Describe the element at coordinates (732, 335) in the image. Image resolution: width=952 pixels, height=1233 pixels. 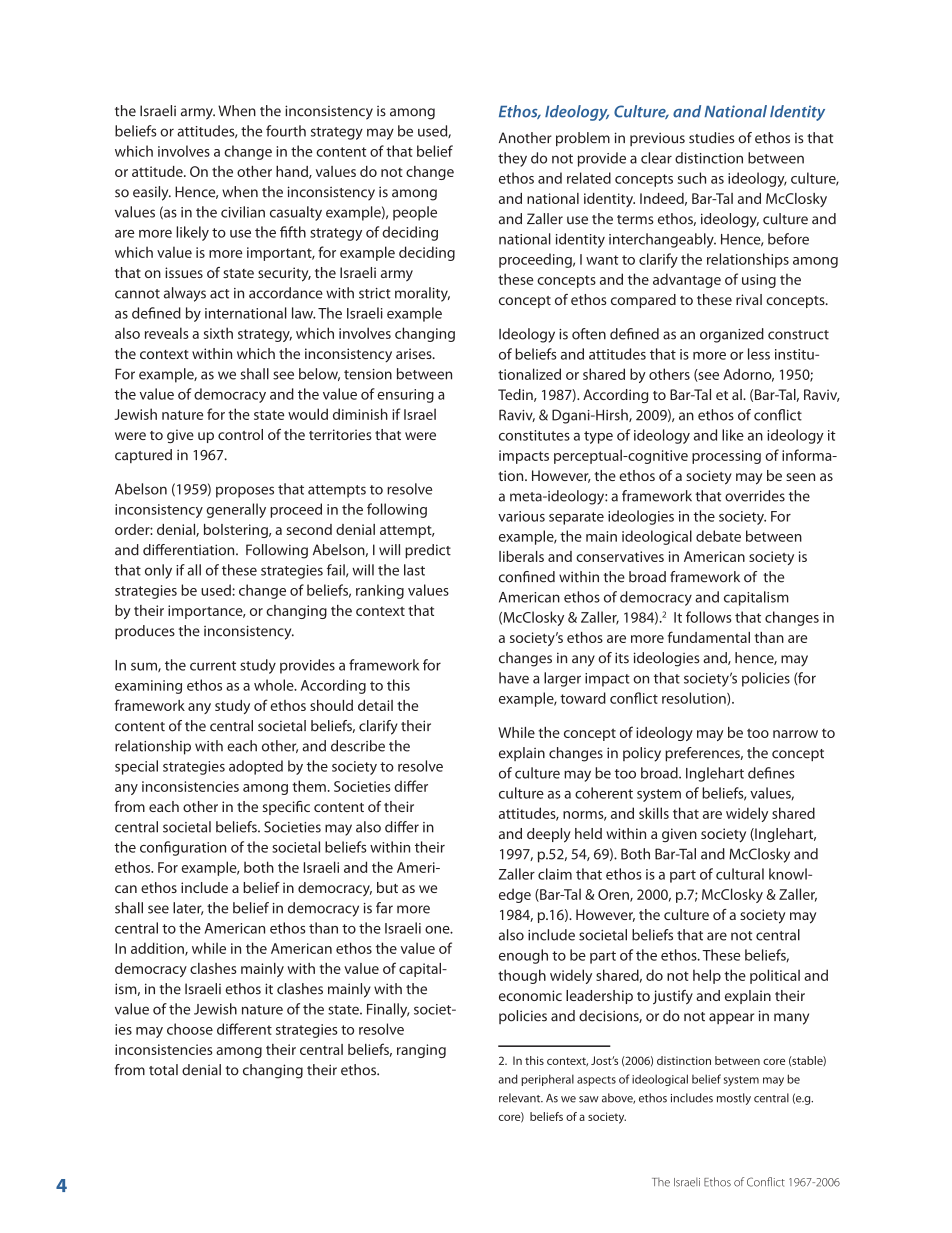
I see `organized` at that location.
